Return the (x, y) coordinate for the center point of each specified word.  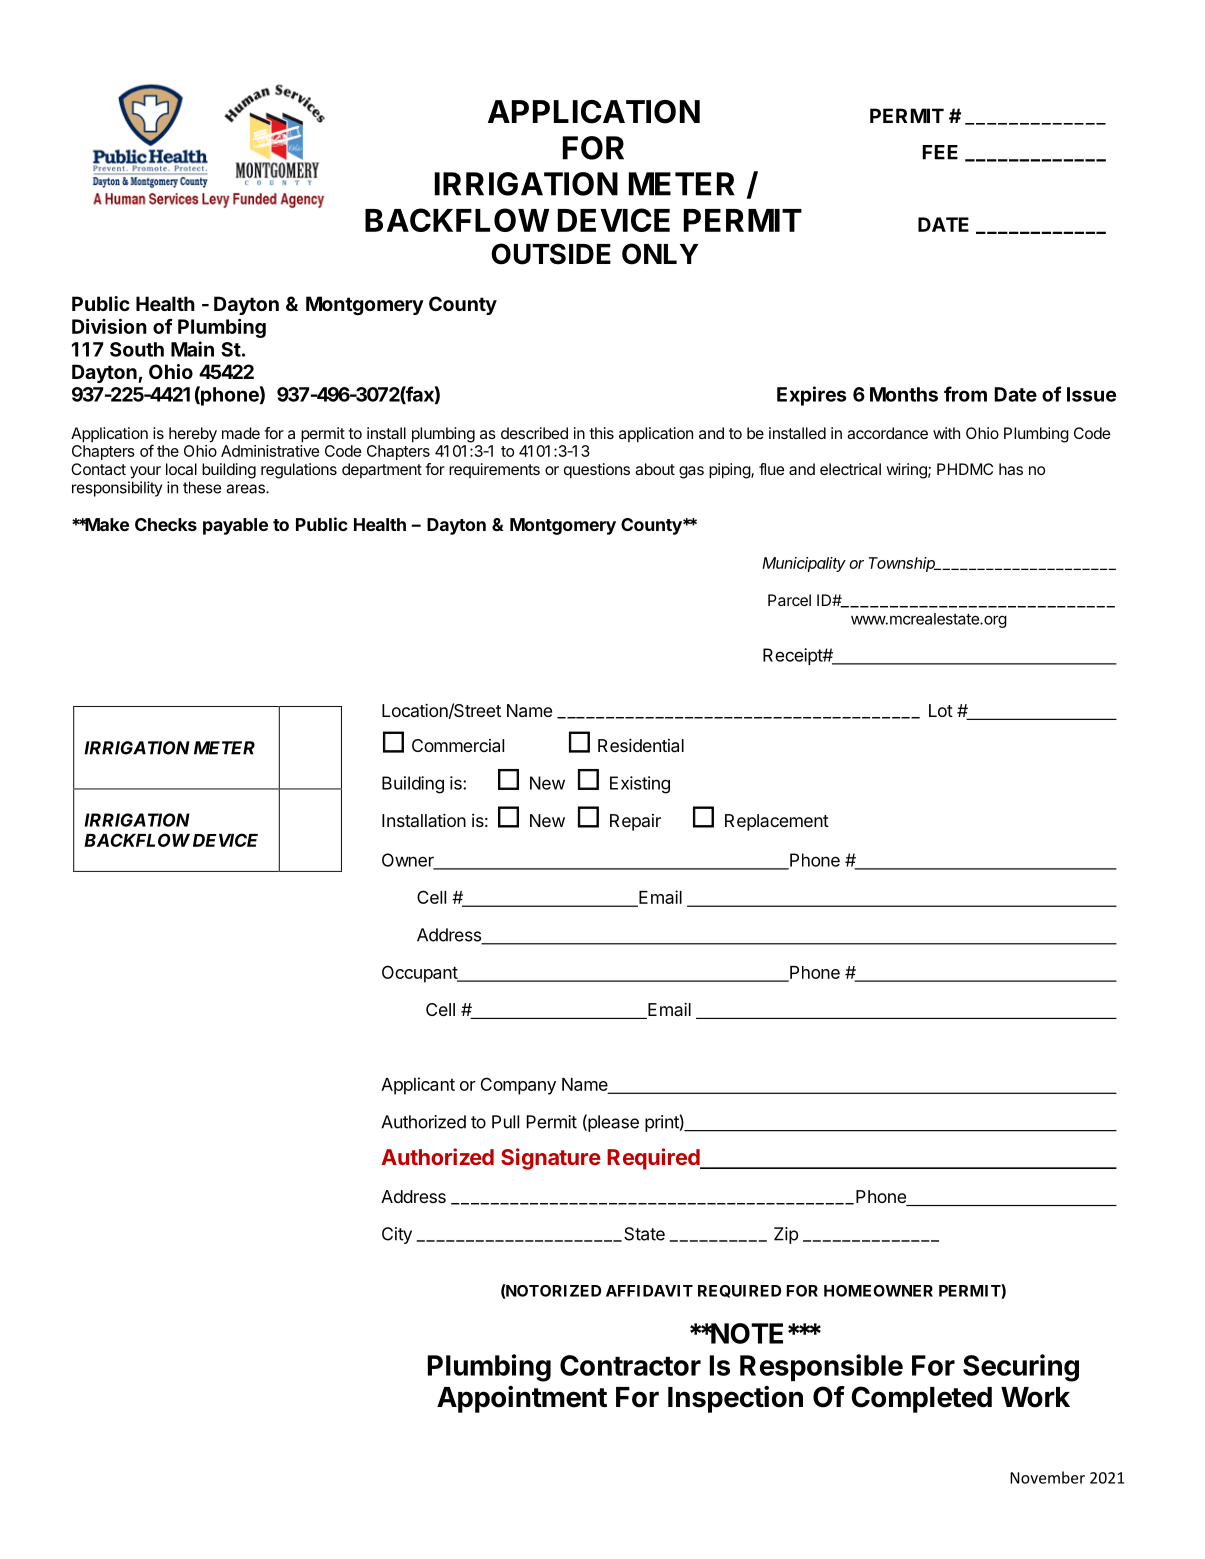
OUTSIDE (551, 254)
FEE (940, 152)
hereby (193, 435)
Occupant (420, 974)
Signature (551, 1159)
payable (235, 526)
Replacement (777, 822)
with (946, 433)
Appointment (522, 1399)
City (397, 1235)
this (601, 433)
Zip (786, 1235)
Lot (941, 710)
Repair (635, 822)
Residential (641, 745)
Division (109, 326)
